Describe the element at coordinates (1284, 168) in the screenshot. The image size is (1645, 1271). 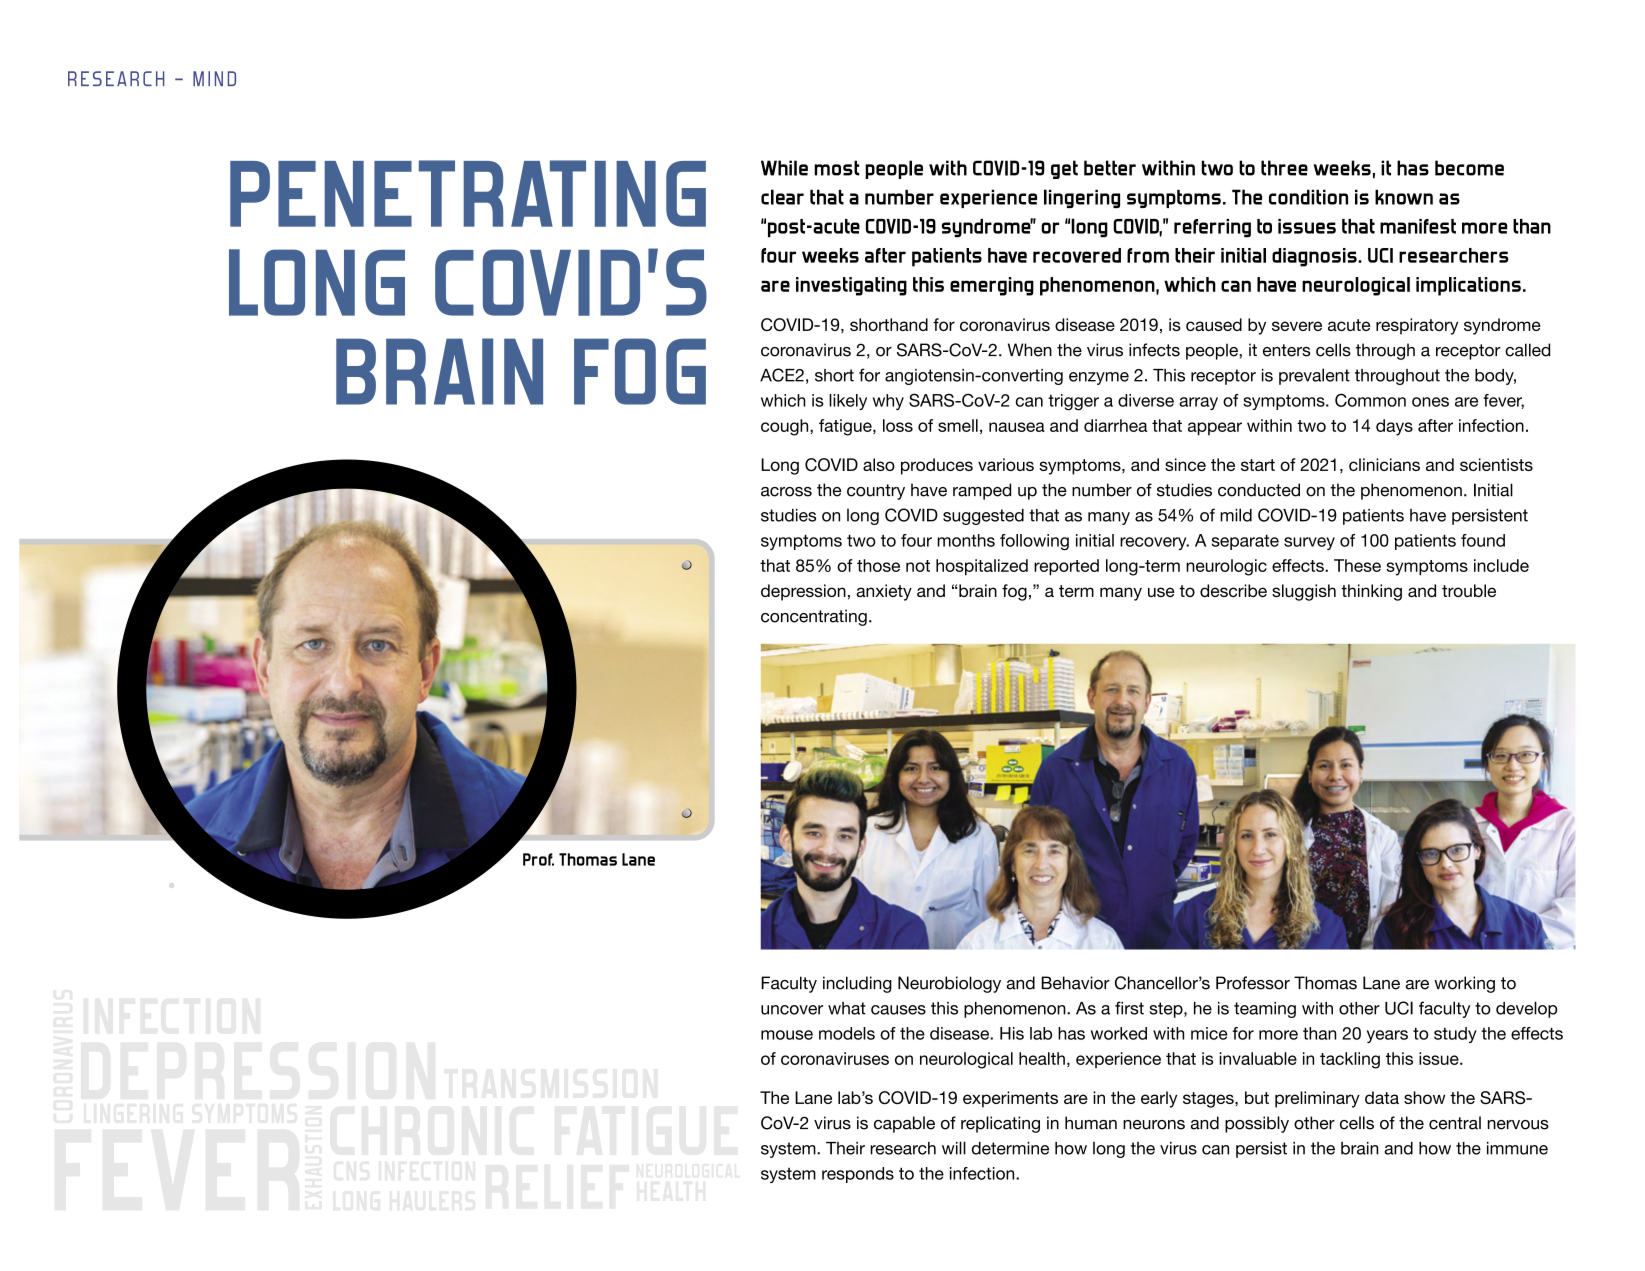
I see `three` at that location.
